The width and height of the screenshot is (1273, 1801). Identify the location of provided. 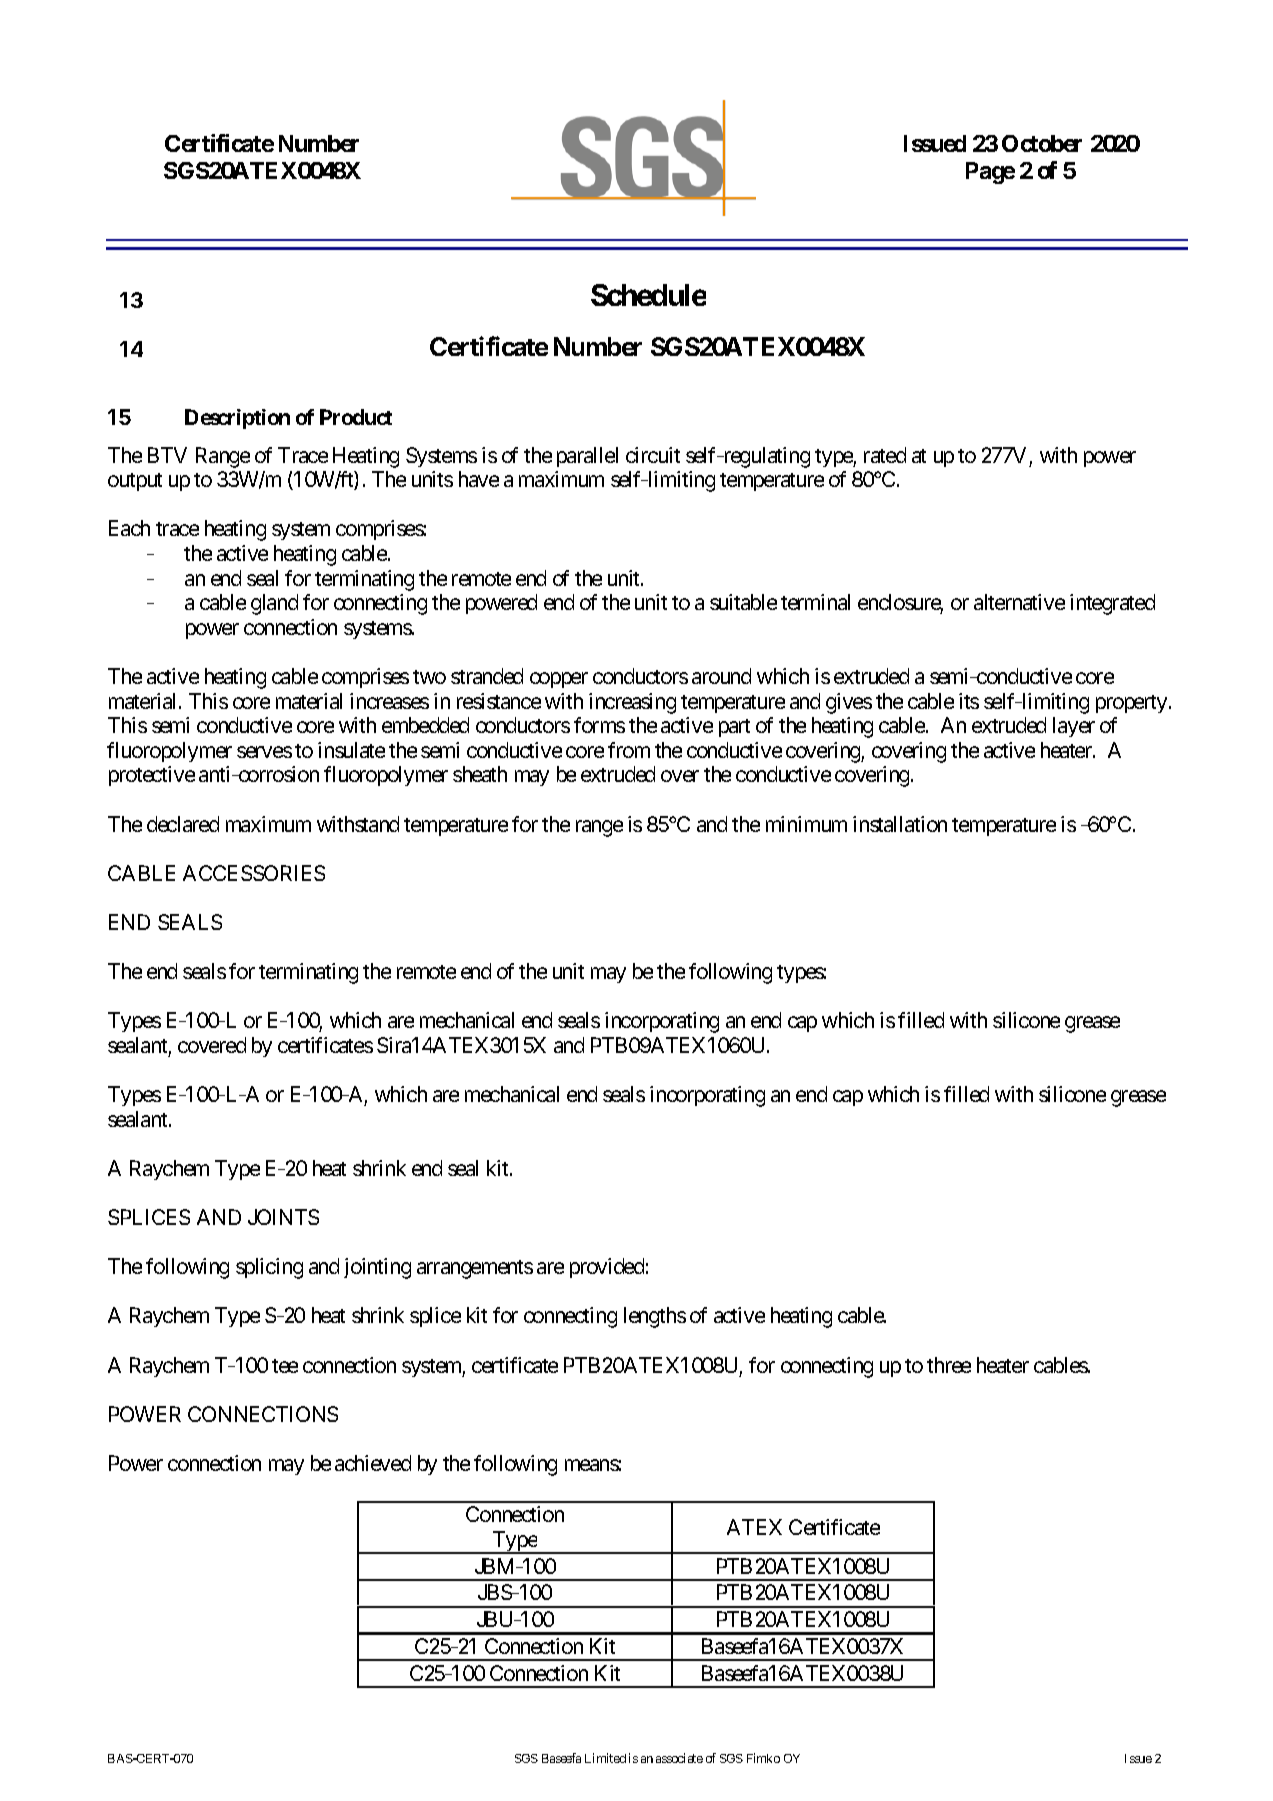
(607, 1268).
